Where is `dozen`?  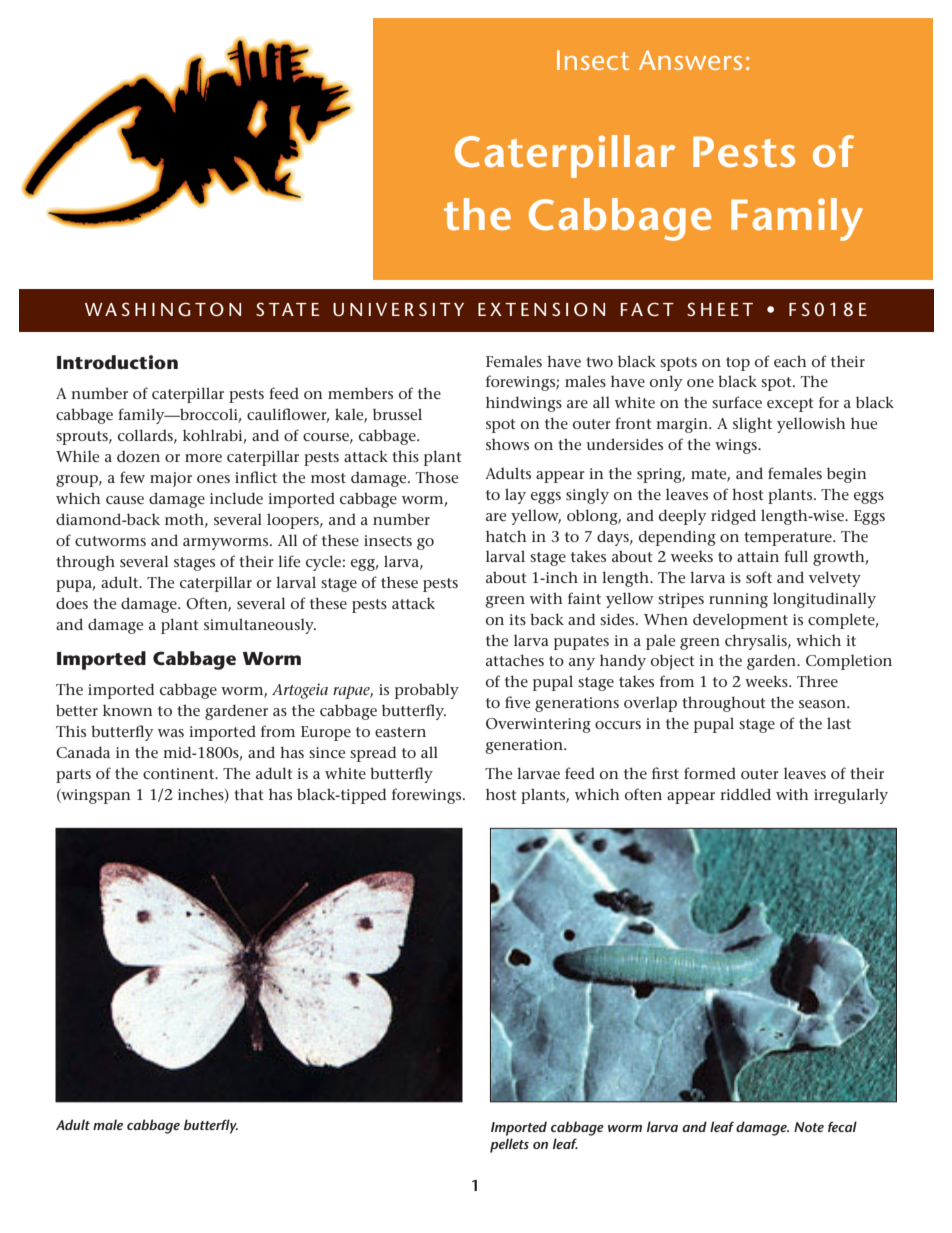
dozen is located at coordinates (138, 456).
